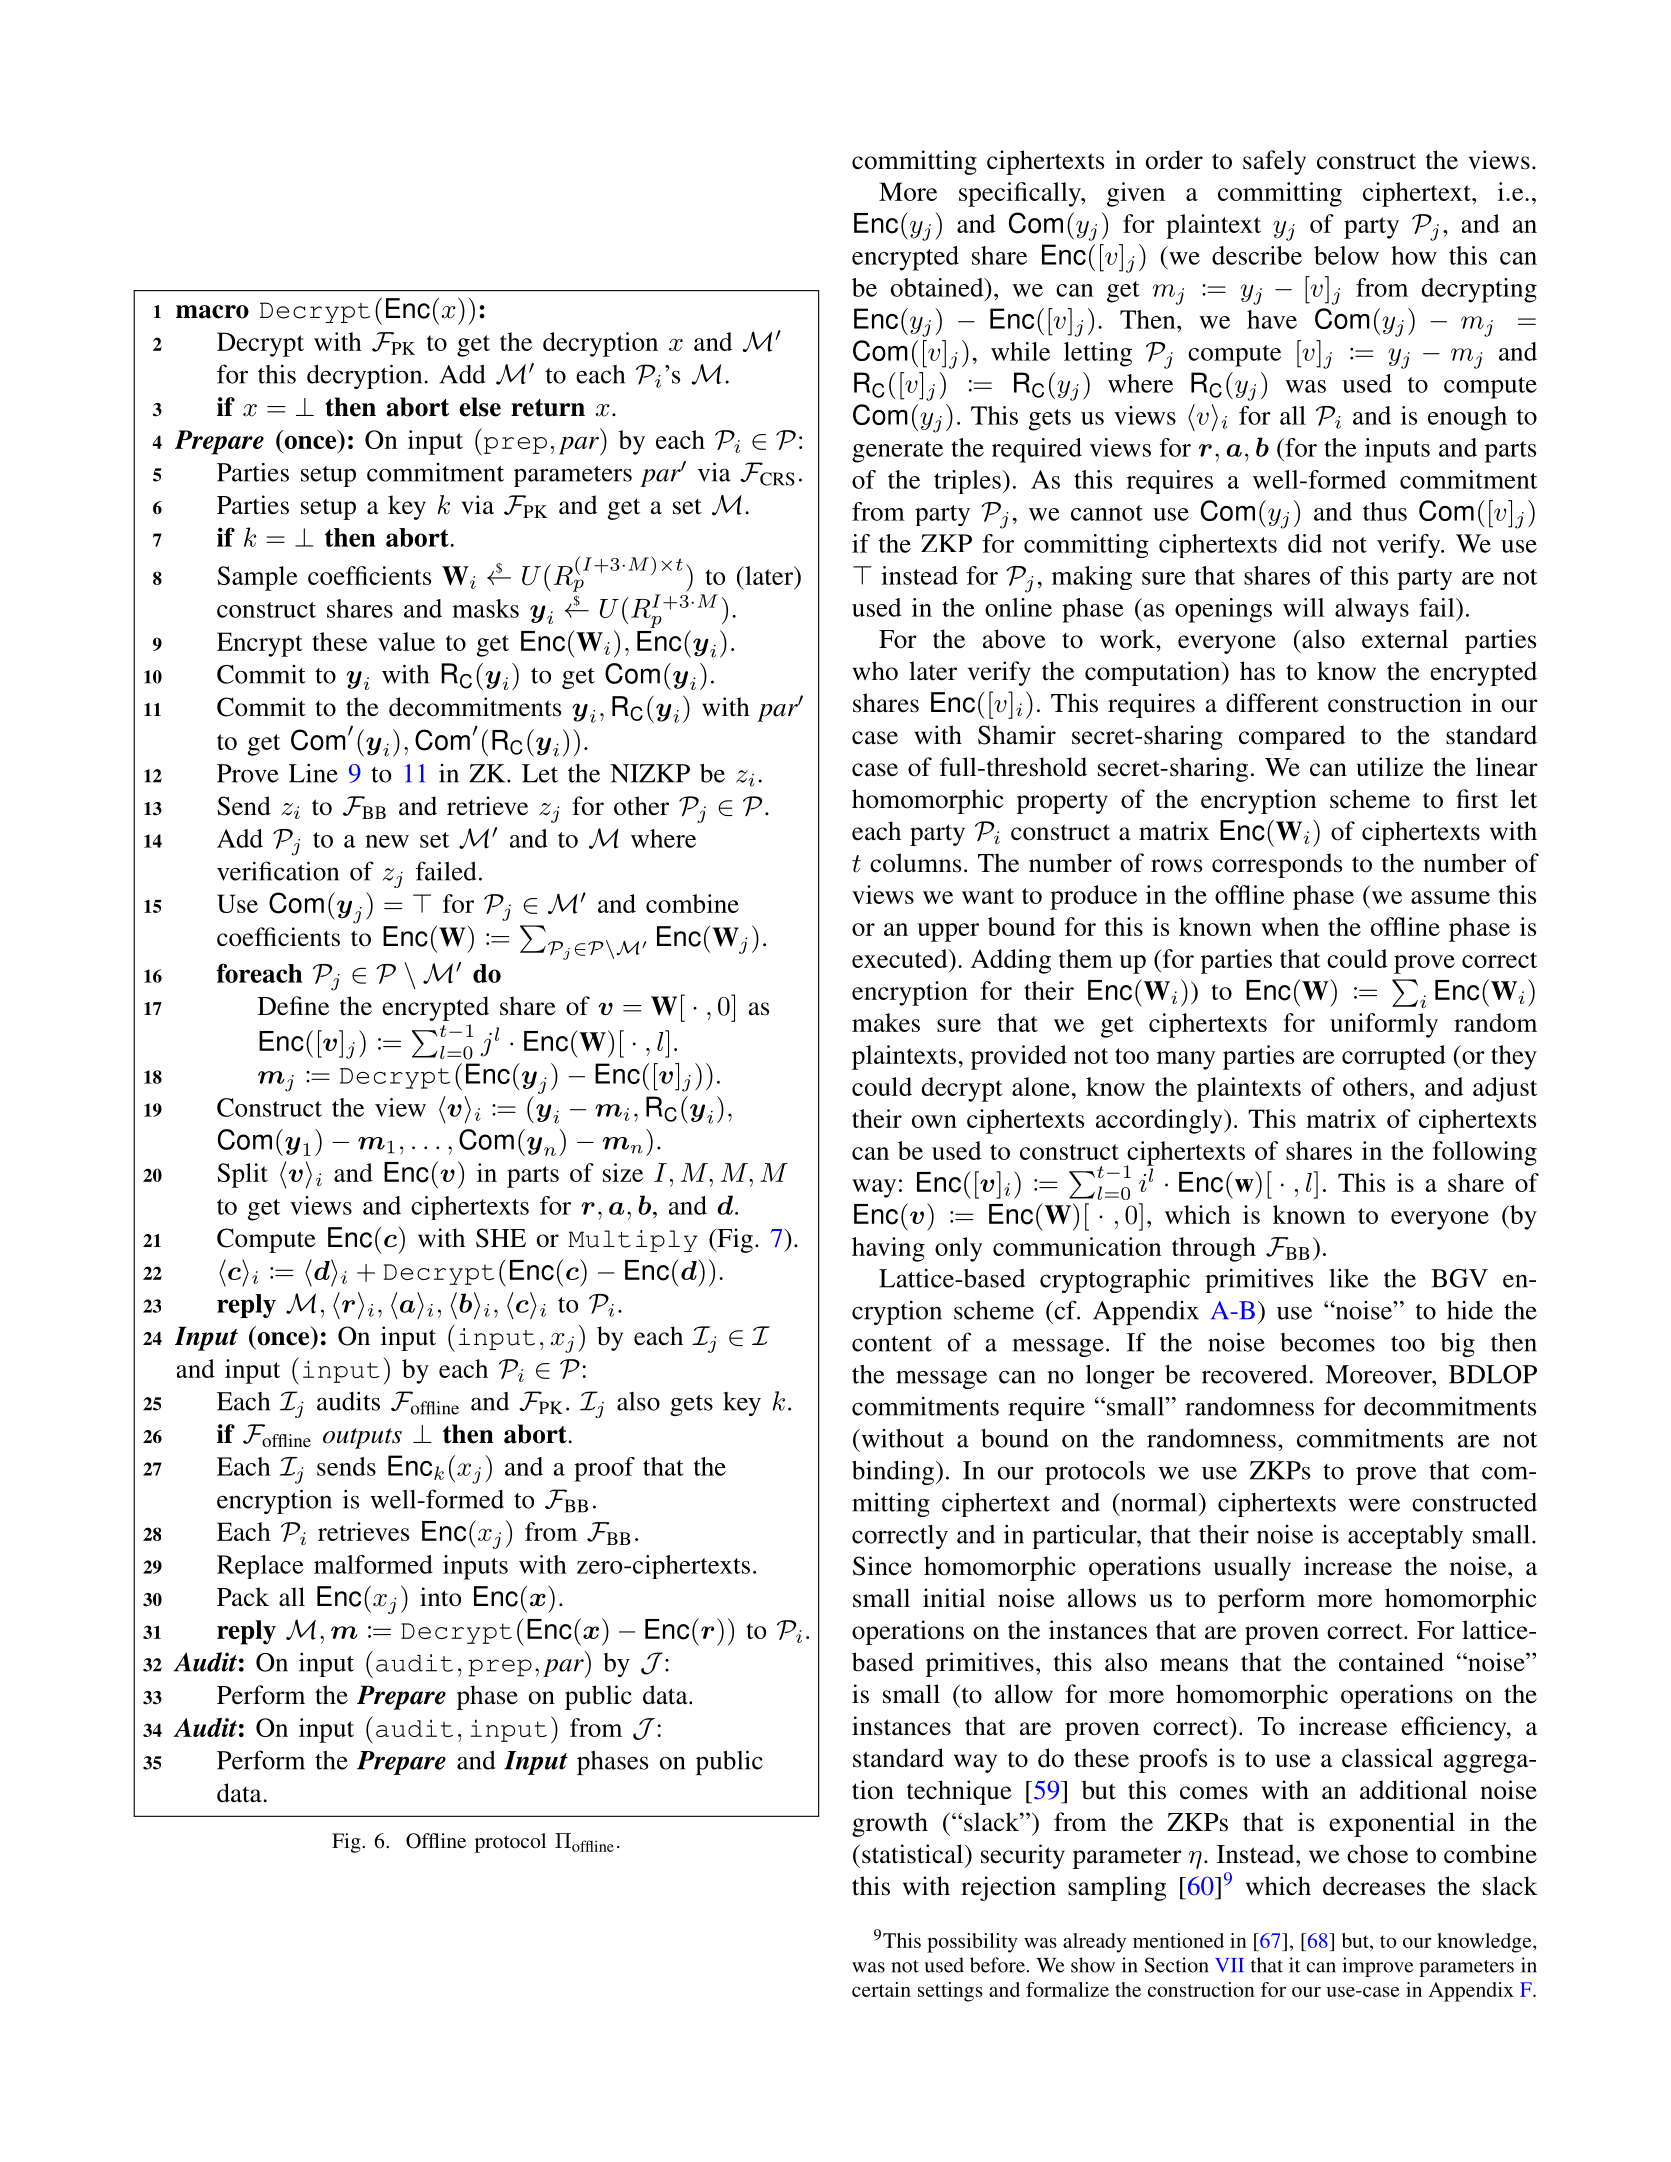  I want to click on certain, so click(881, 1989).
